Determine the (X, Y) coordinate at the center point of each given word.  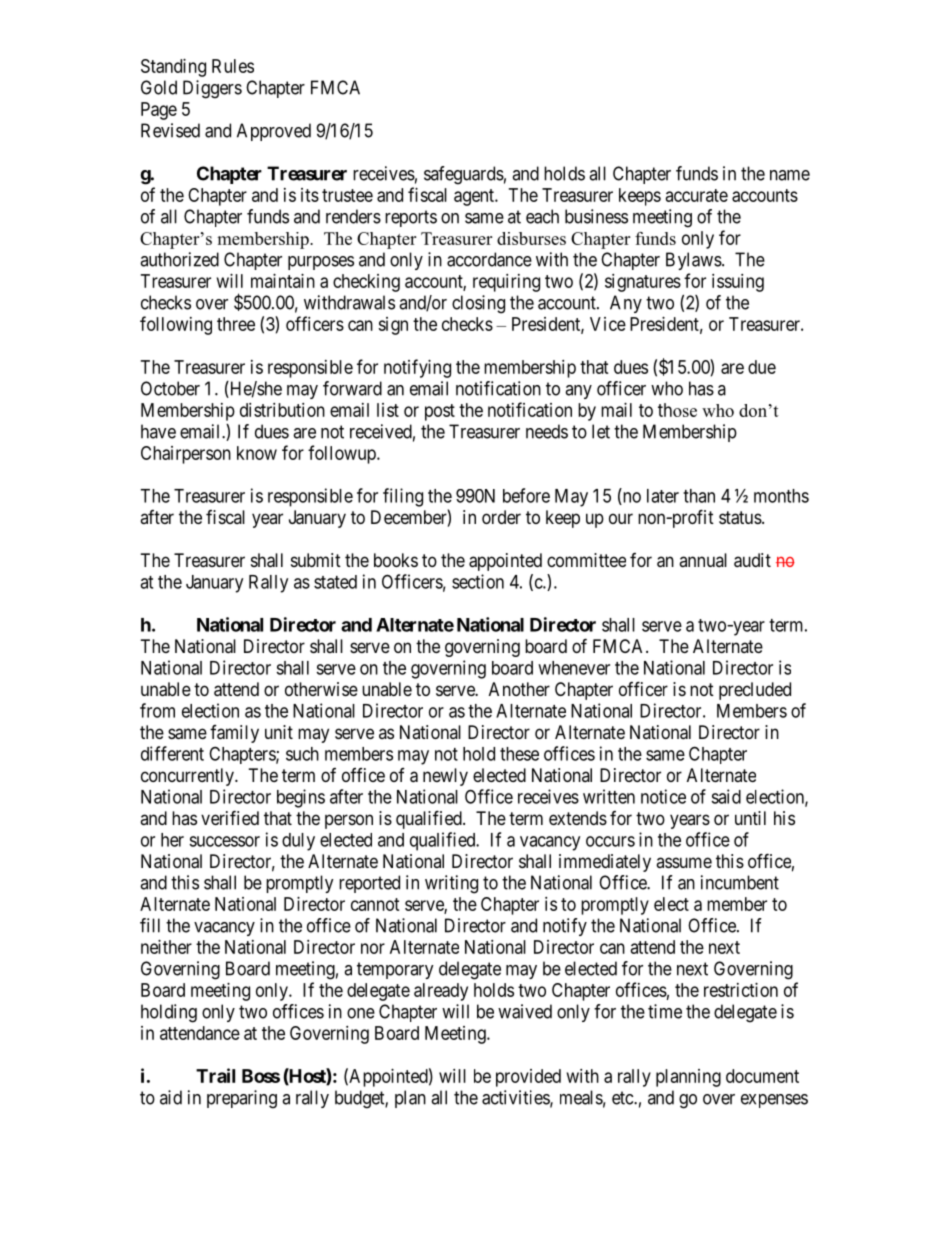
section (478, 581)
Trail (215, 1075)
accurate (697, 195)
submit (316, 560)
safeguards (464, 175)
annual (703, 560)
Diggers (212, 89)
